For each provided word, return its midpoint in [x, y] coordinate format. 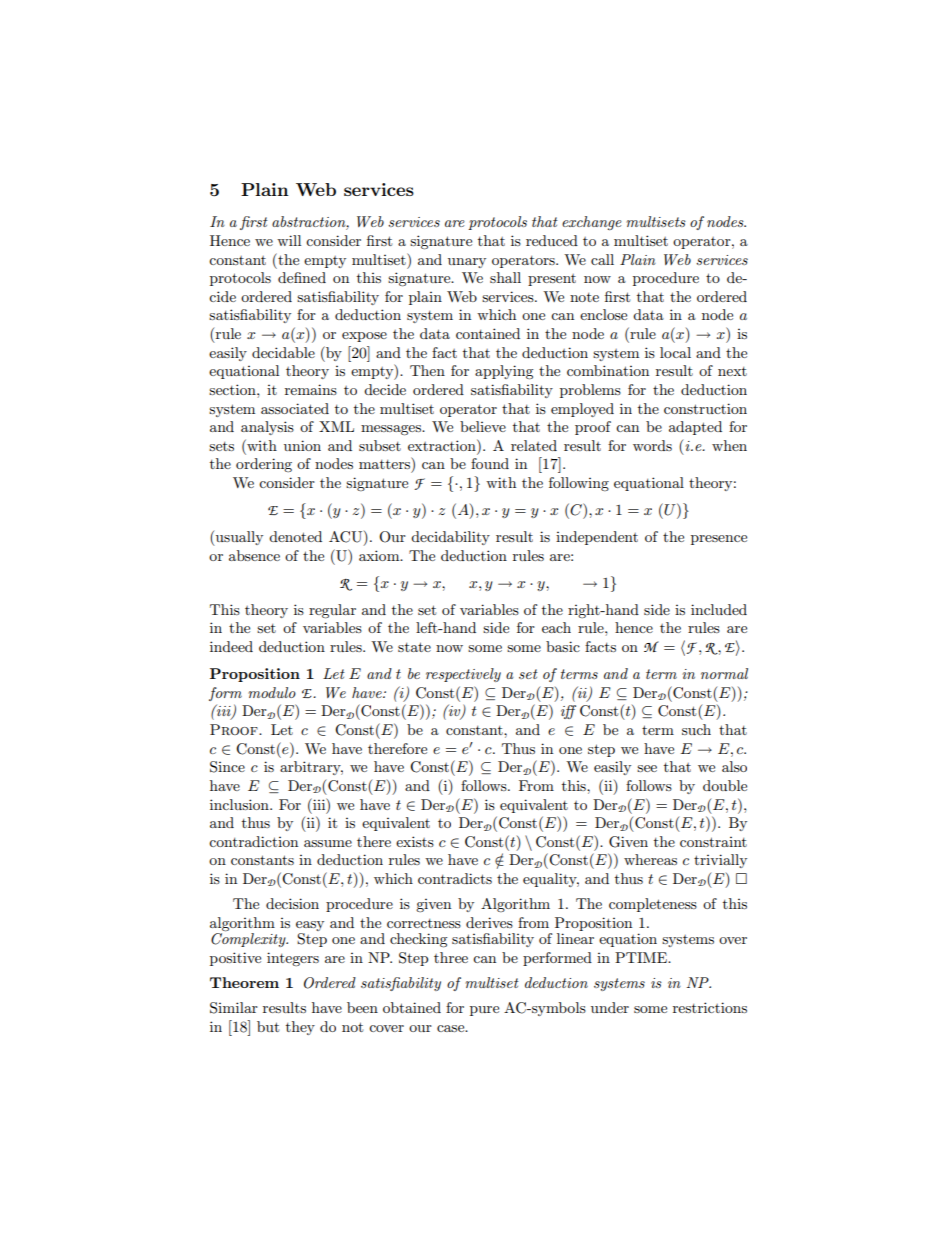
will [289, 240]
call [602, 259]
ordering [264, 465]
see [647, 768]
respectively [463, 675]
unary [467, 263]
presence [719, 540]
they [300, 1028]
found [490, 463]
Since [227, 767]
